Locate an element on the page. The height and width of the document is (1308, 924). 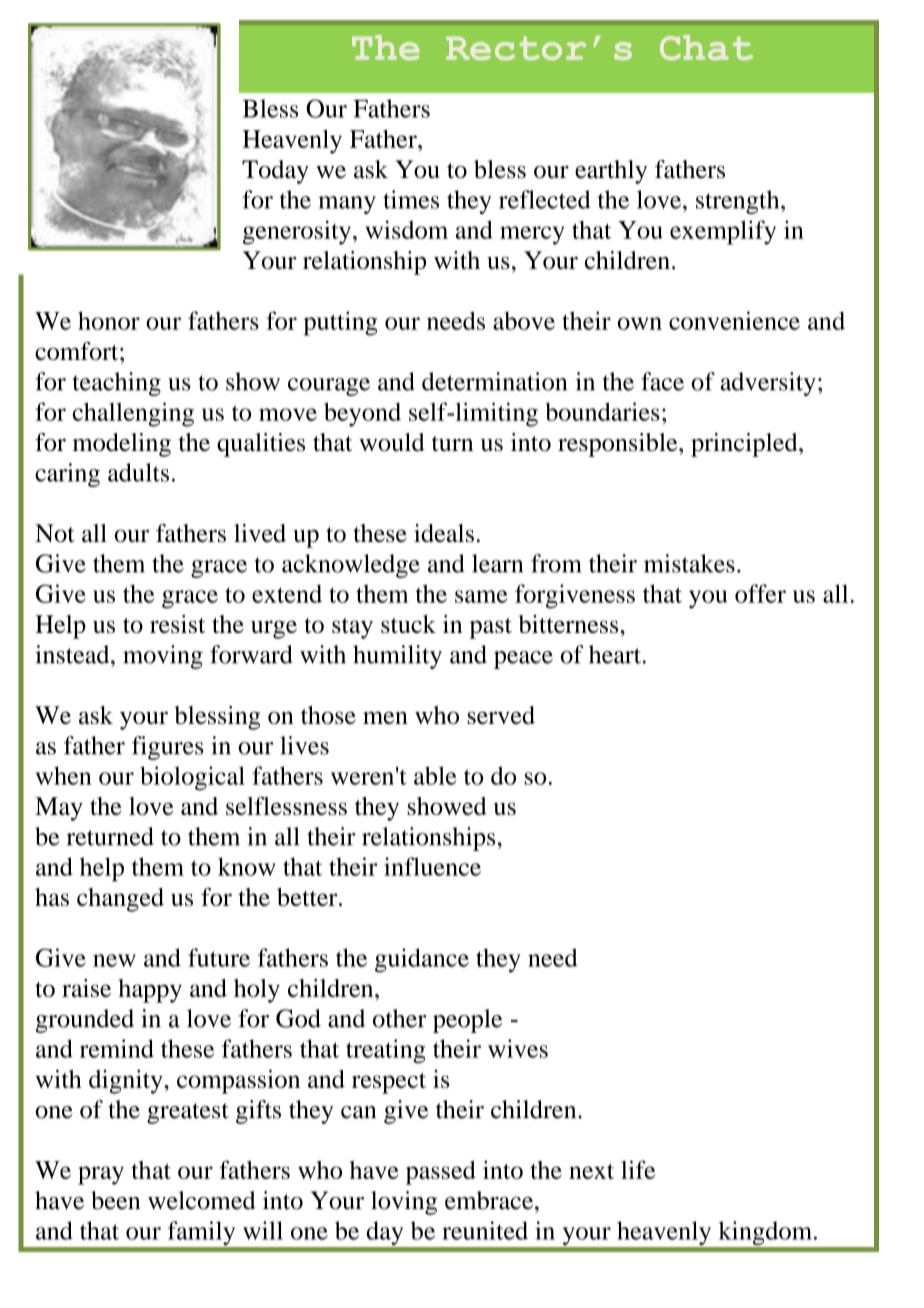
wives is located at coordinates (518, 1048).
